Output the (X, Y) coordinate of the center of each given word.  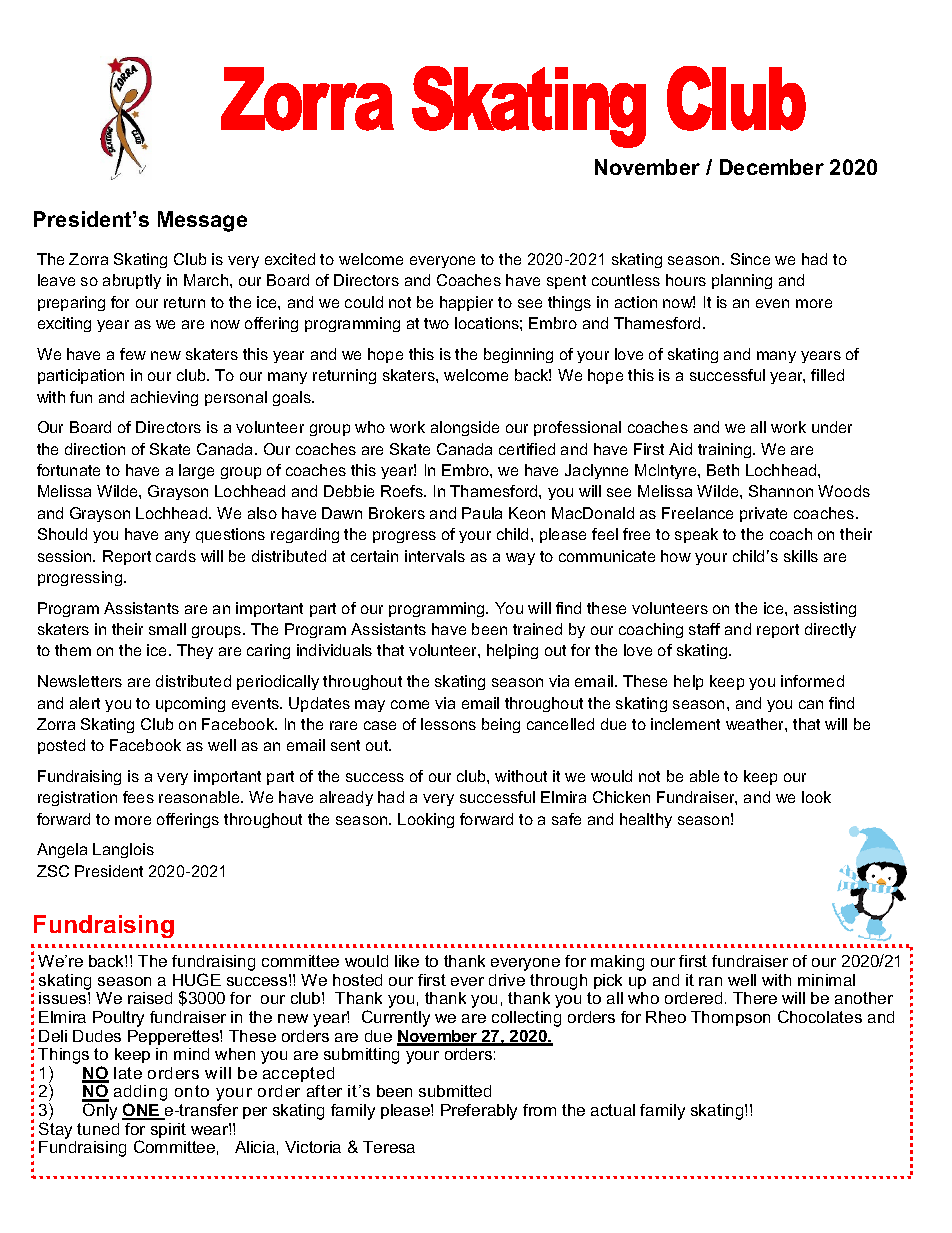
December (772, 167)
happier (466, 303)
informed (812, 681)
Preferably (479, 1112)
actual (613, 1110)
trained (537, 629)
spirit (168, 1130)
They (195, 651)
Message (202, 221)
